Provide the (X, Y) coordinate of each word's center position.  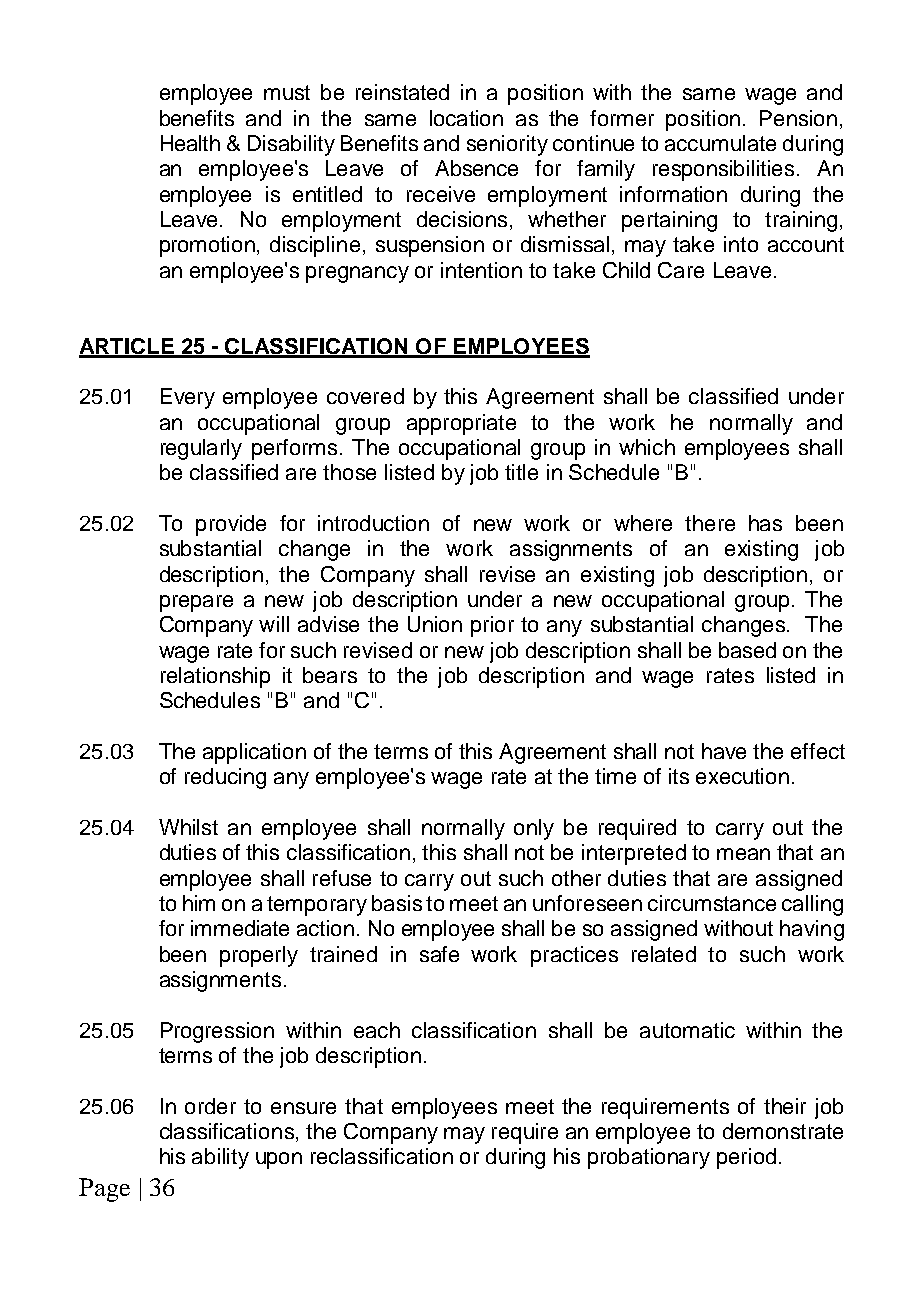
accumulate (720, 143)
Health (190, 143)
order (210, 1106)
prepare (196, 603)
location (466, 118)
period (746, 1158)
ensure (303, 1108)
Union (435, 624)
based (747, 650)
